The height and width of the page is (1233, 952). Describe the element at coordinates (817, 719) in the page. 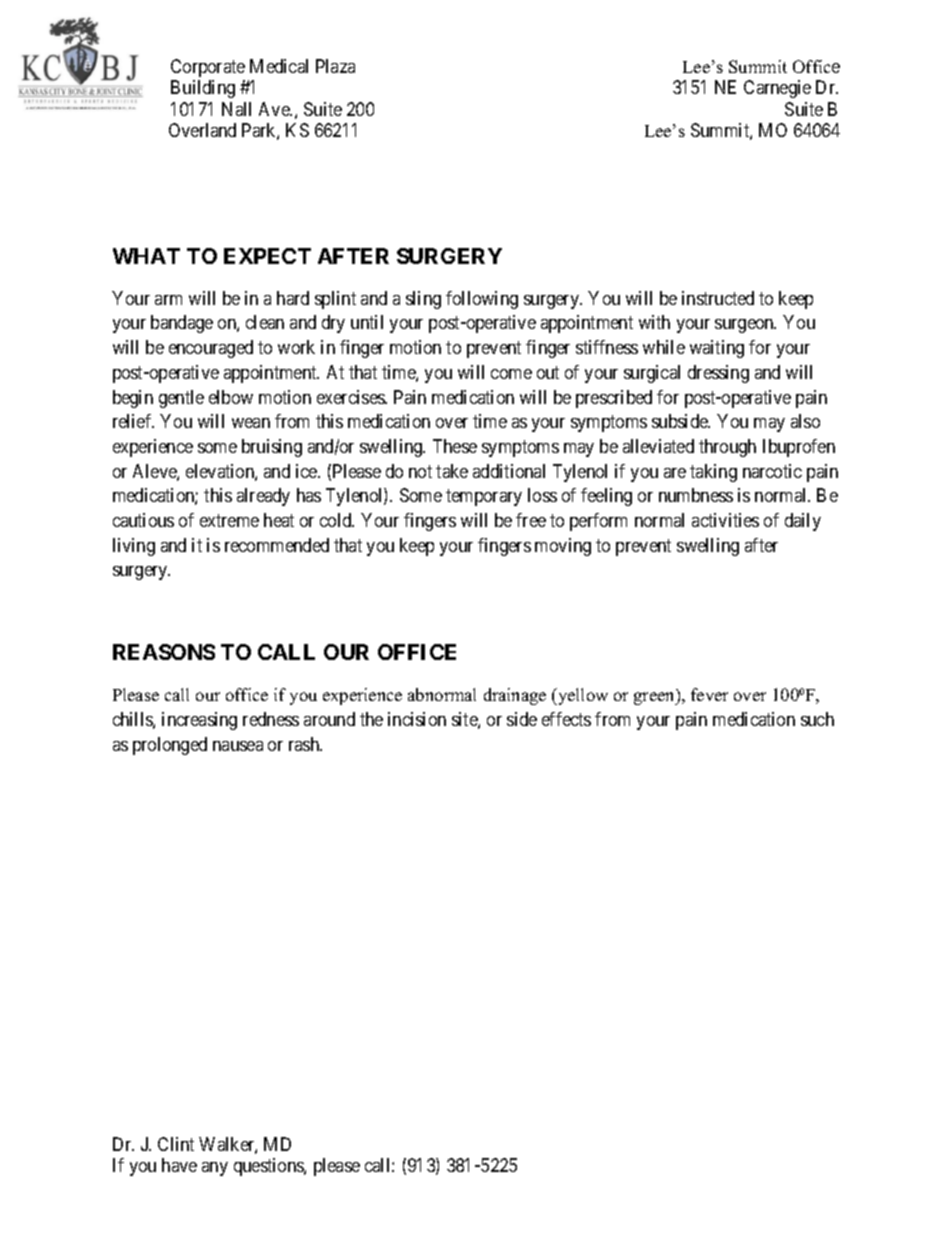

I see `such` at that location.
